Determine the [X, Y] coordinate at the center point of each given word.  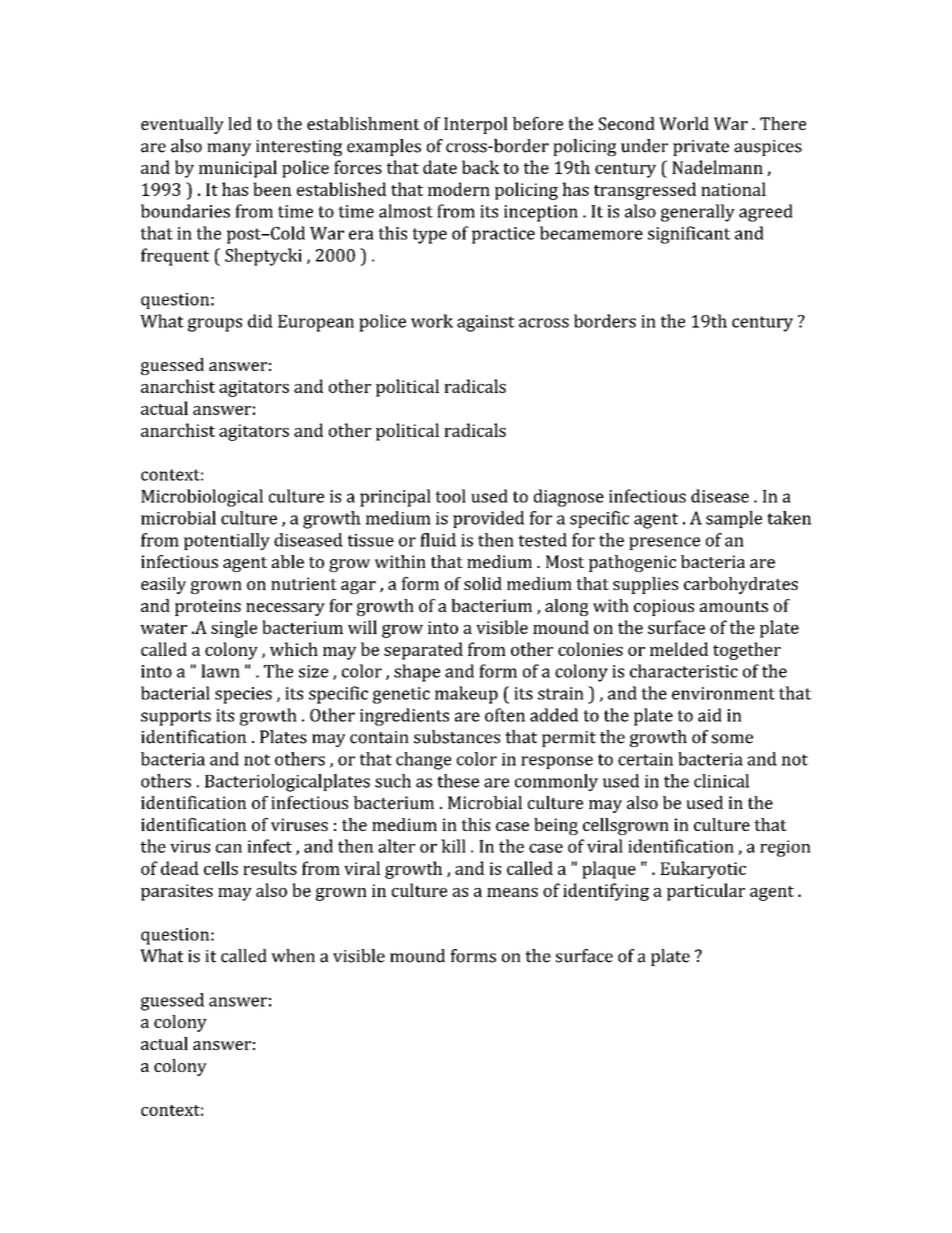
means [512, 892]
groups [215, 325]
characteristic [684, 671]
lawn [220, 671]
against [486, 323]
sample [734, 519]
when [293, 956]
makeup [466, 695]
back [480, 167]
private [701, 148]
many [229, 149]
